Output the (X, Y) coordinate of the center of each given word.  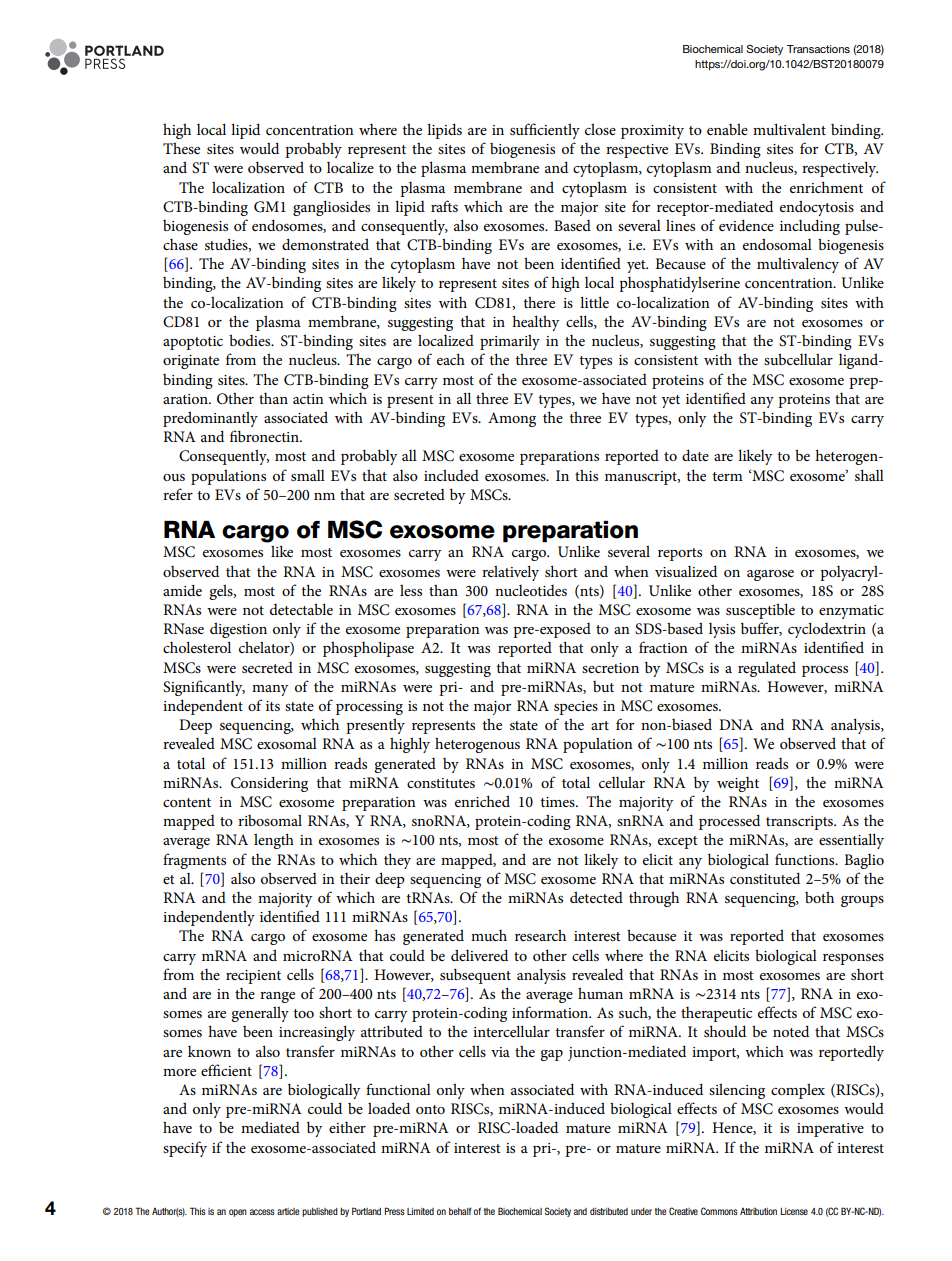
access (262, 1212)
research (540, 935)
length (274, 841)
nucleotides (531, 590)
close (600, 129)
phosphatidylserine (679, 284)
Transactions (818, 49)
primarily (510, 342)
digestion (238, 630)
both (819, 897)
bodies (251, 340)
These (181, 148)
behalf (460, 1211)
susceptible (760, 611)
